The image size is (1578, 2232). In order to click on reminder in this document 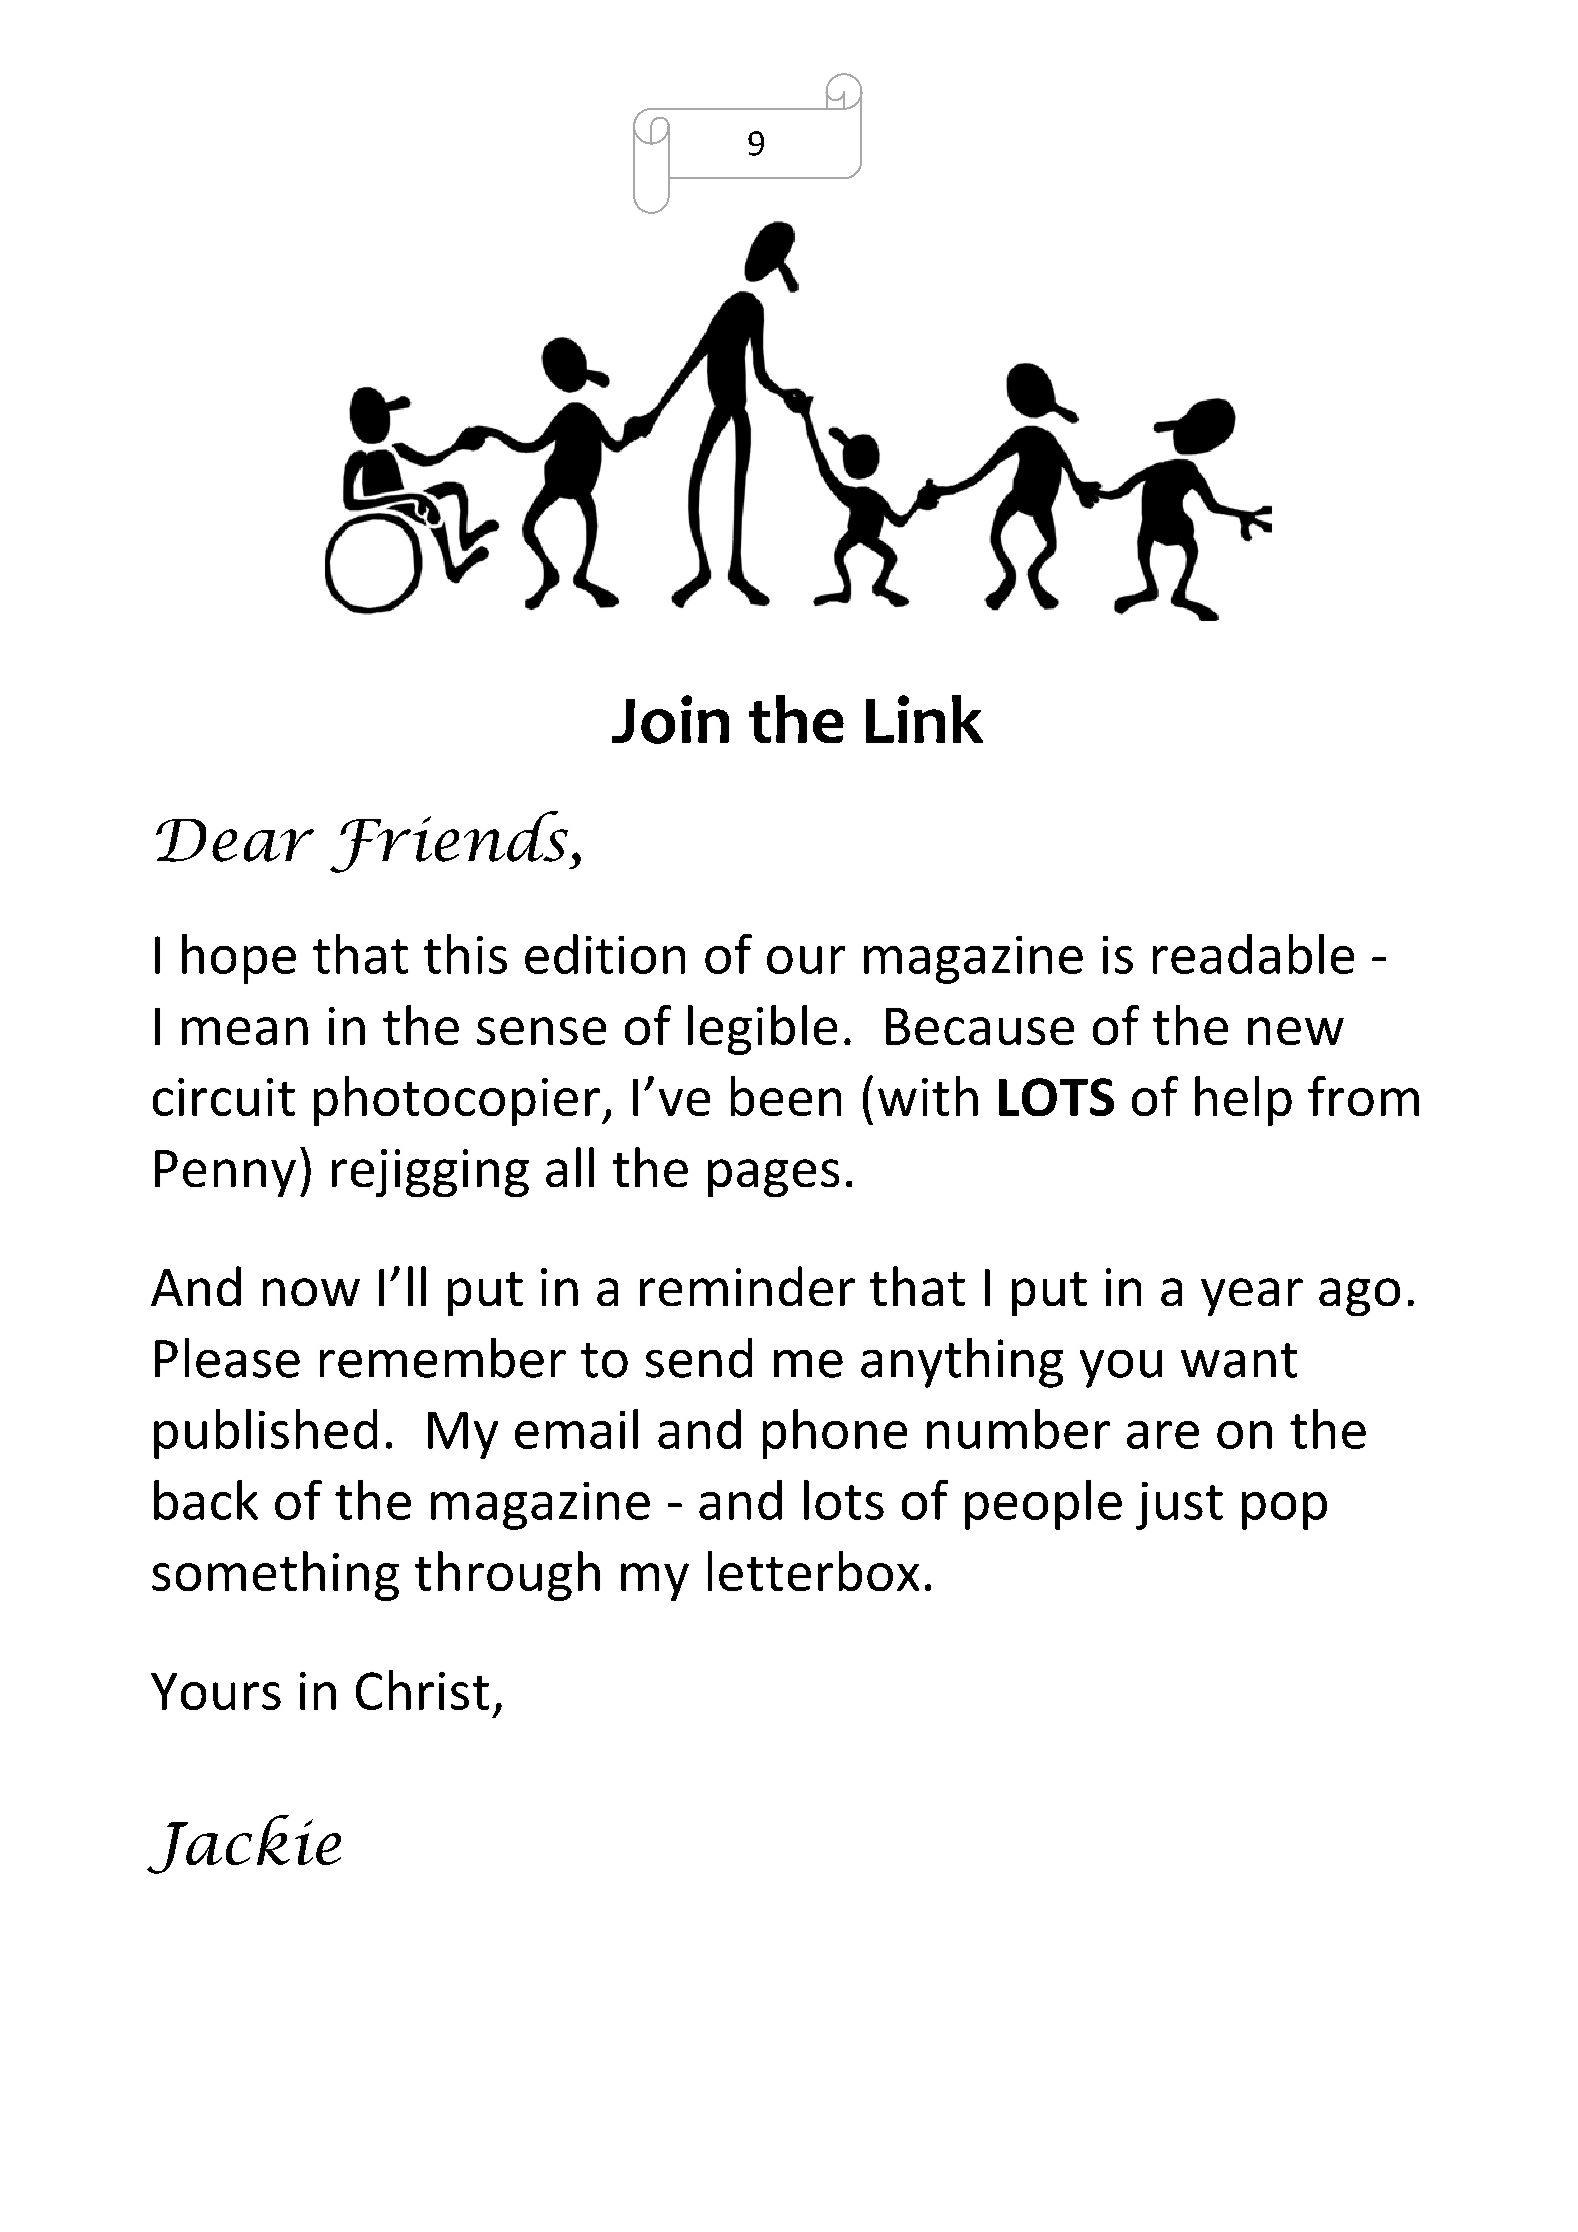, I will do `click(747, 1286)`.
